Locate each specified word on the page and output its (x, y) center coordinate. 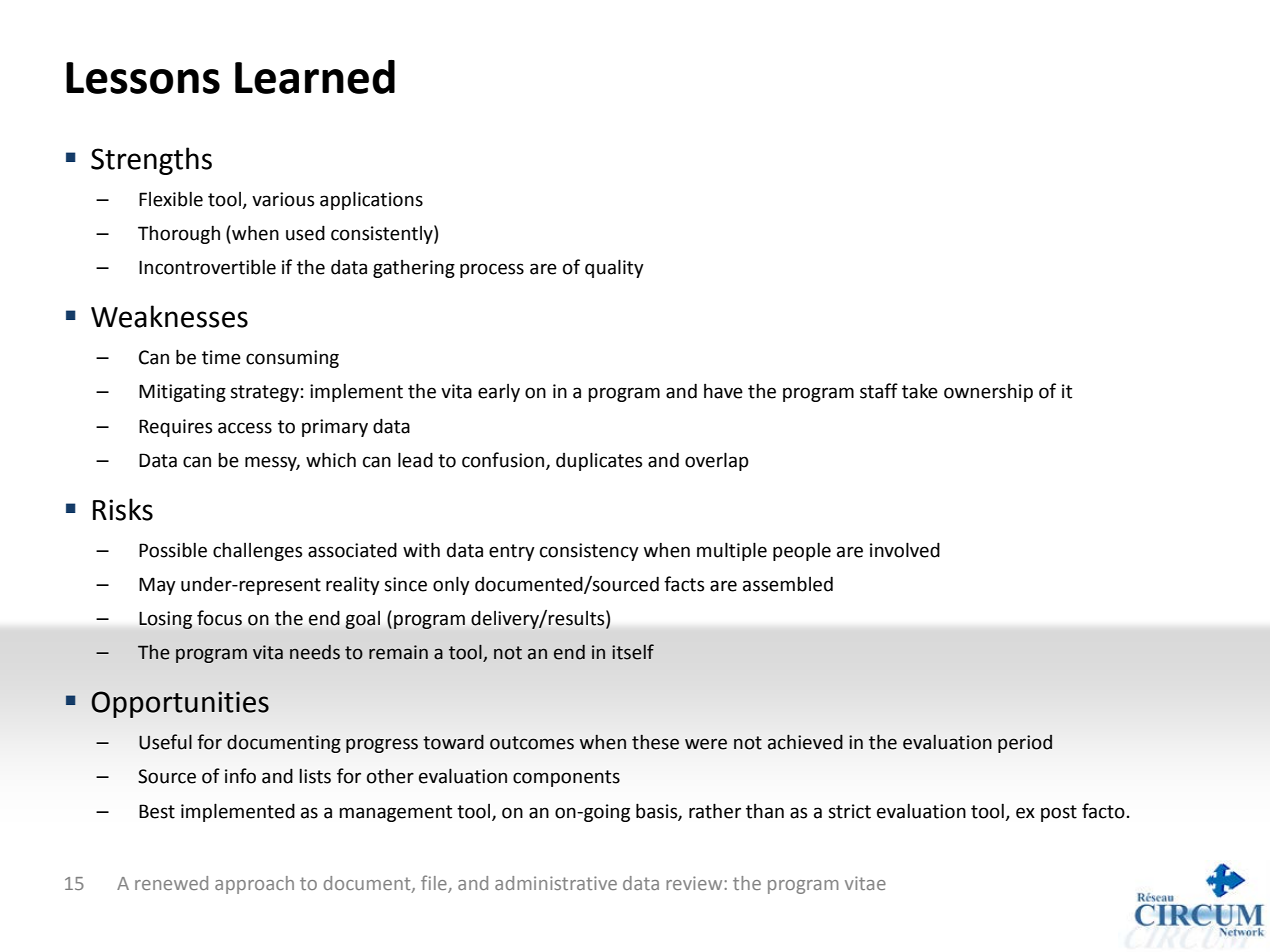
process (492, 270)
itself (633, 652)
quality (614, 268)
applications (371, 200)
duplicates (599, 461)
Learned (315, 77)
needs (315, 652)
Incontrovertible (207, 267)
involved (905, 550)
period (1025, 744)
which (331, 460)
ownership (988, 393)
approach (254, 885)
